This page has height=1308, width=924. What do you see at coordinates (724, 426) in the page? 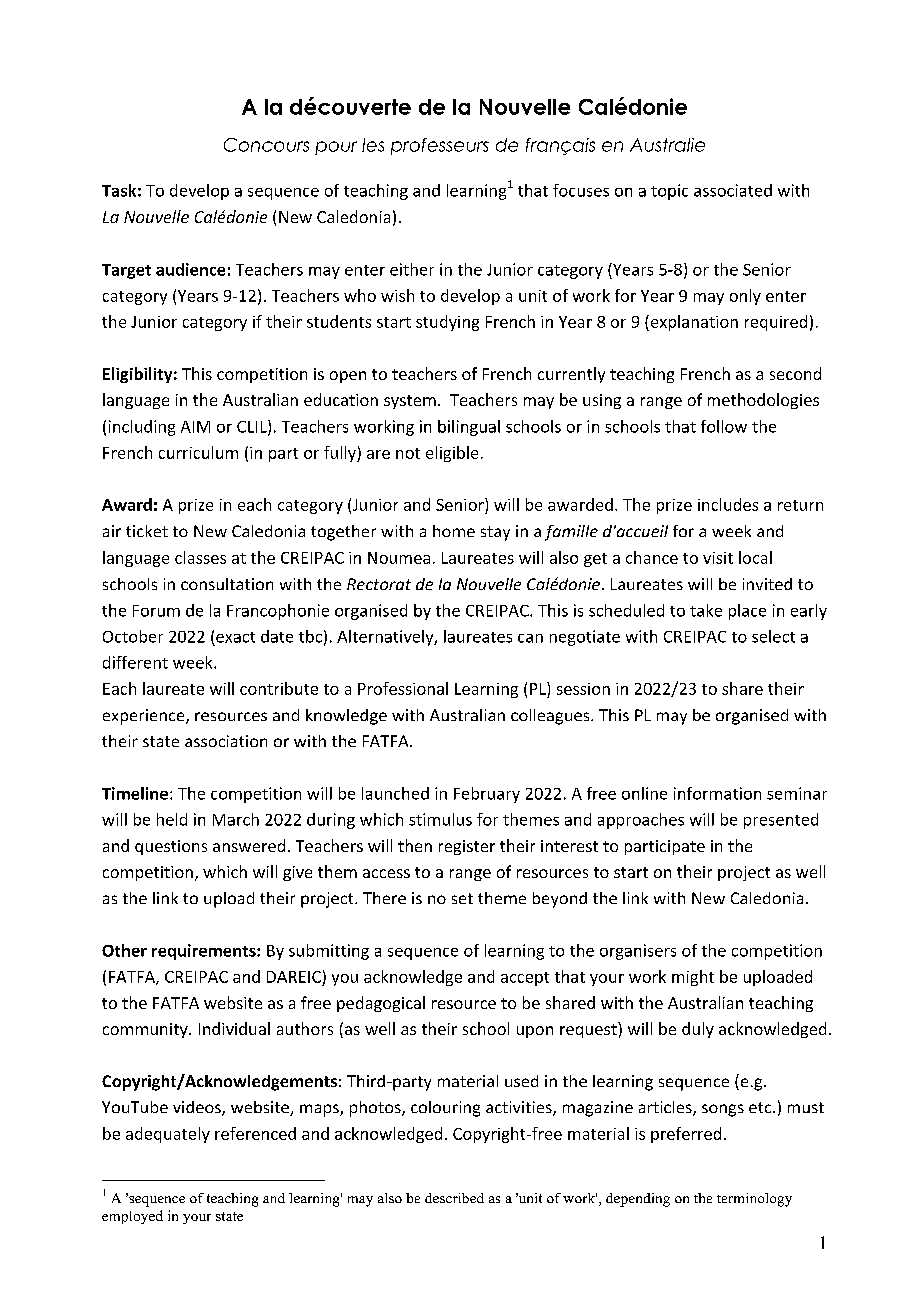
I see `follow` at bounding box center [724, 426].
